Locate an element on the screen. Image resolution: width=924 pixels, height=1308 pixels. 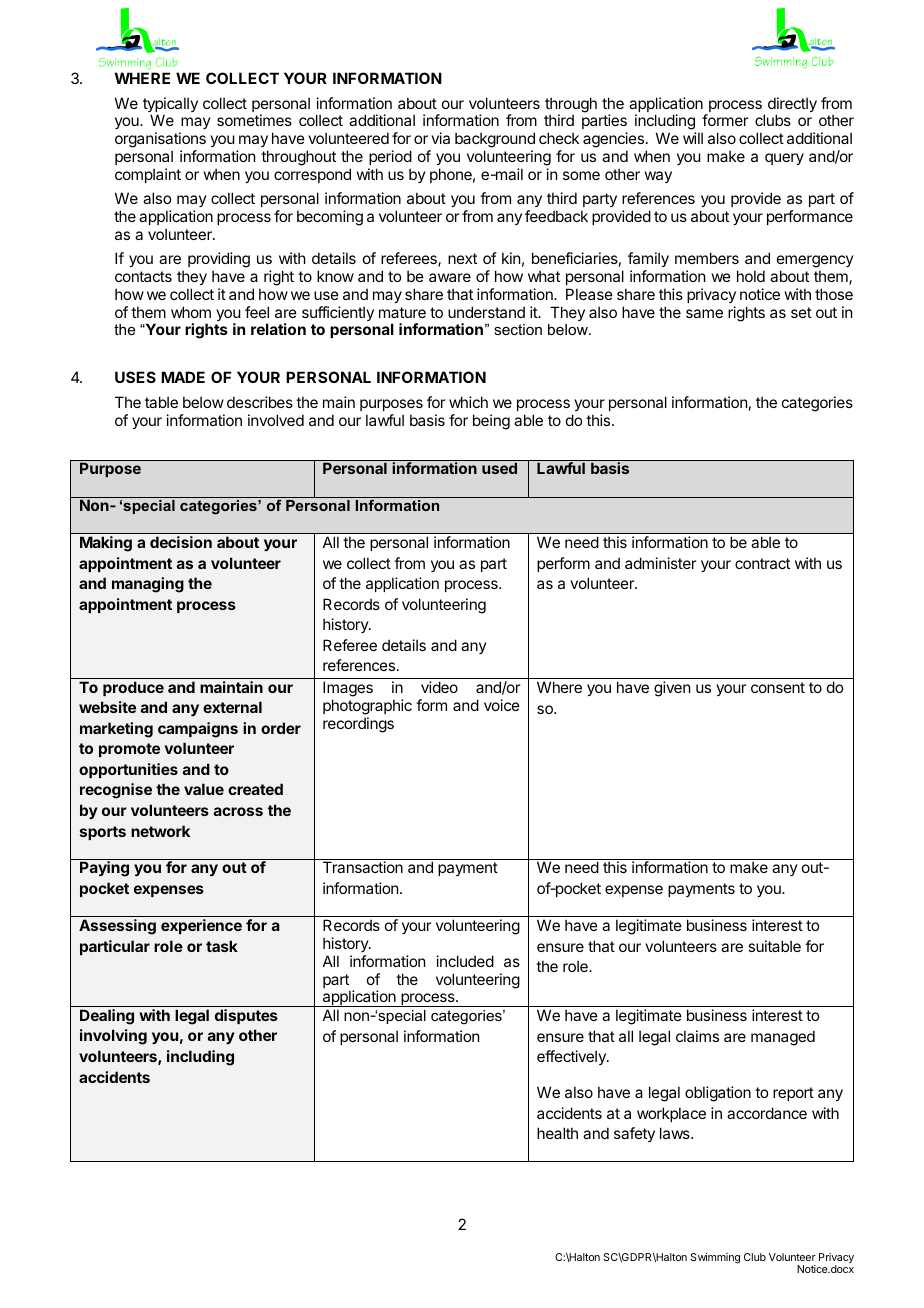
which is located at coordinates (468, 402).
